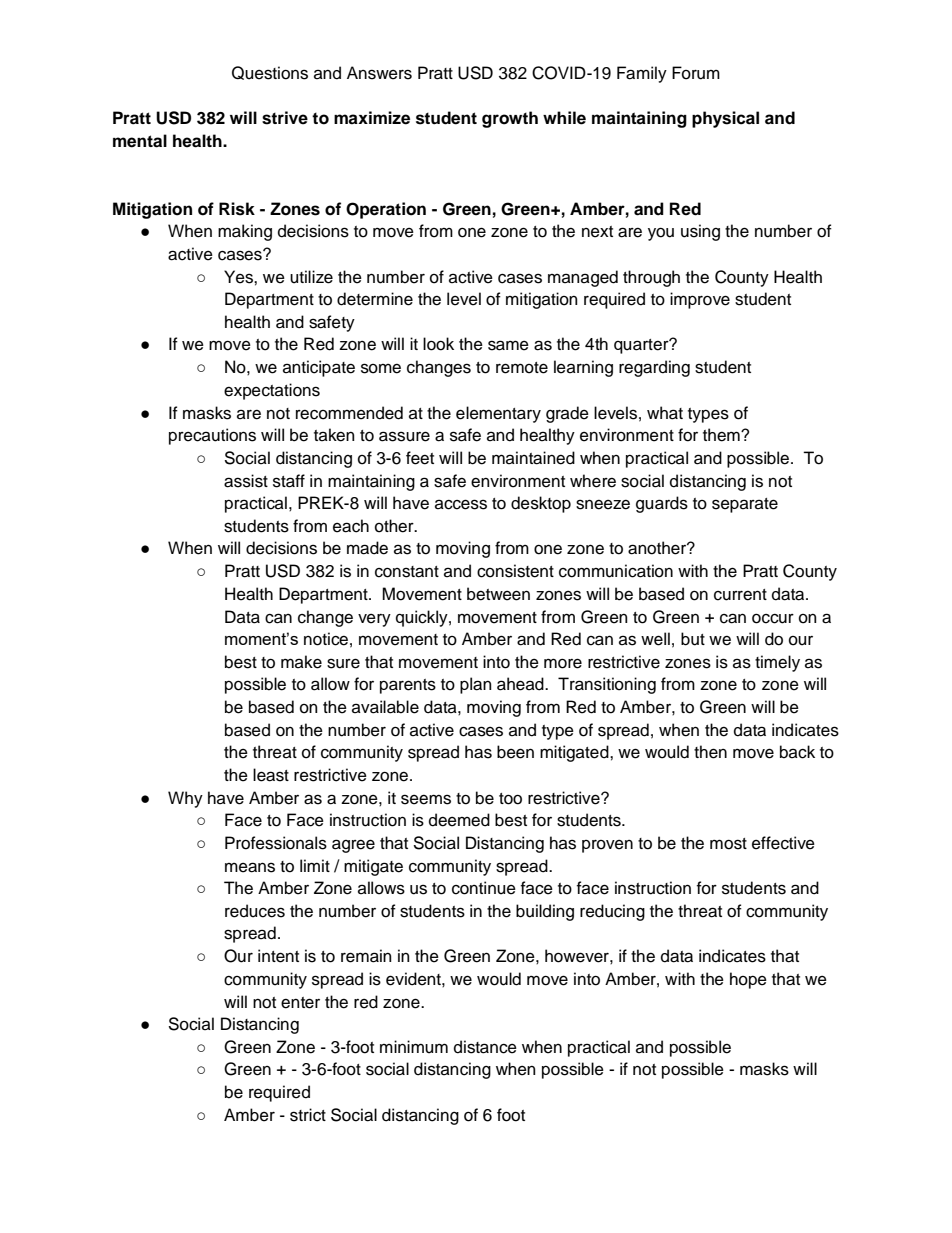 The height and width of the image is (1233, 952). I want to click on growth, so click(510, 119).
